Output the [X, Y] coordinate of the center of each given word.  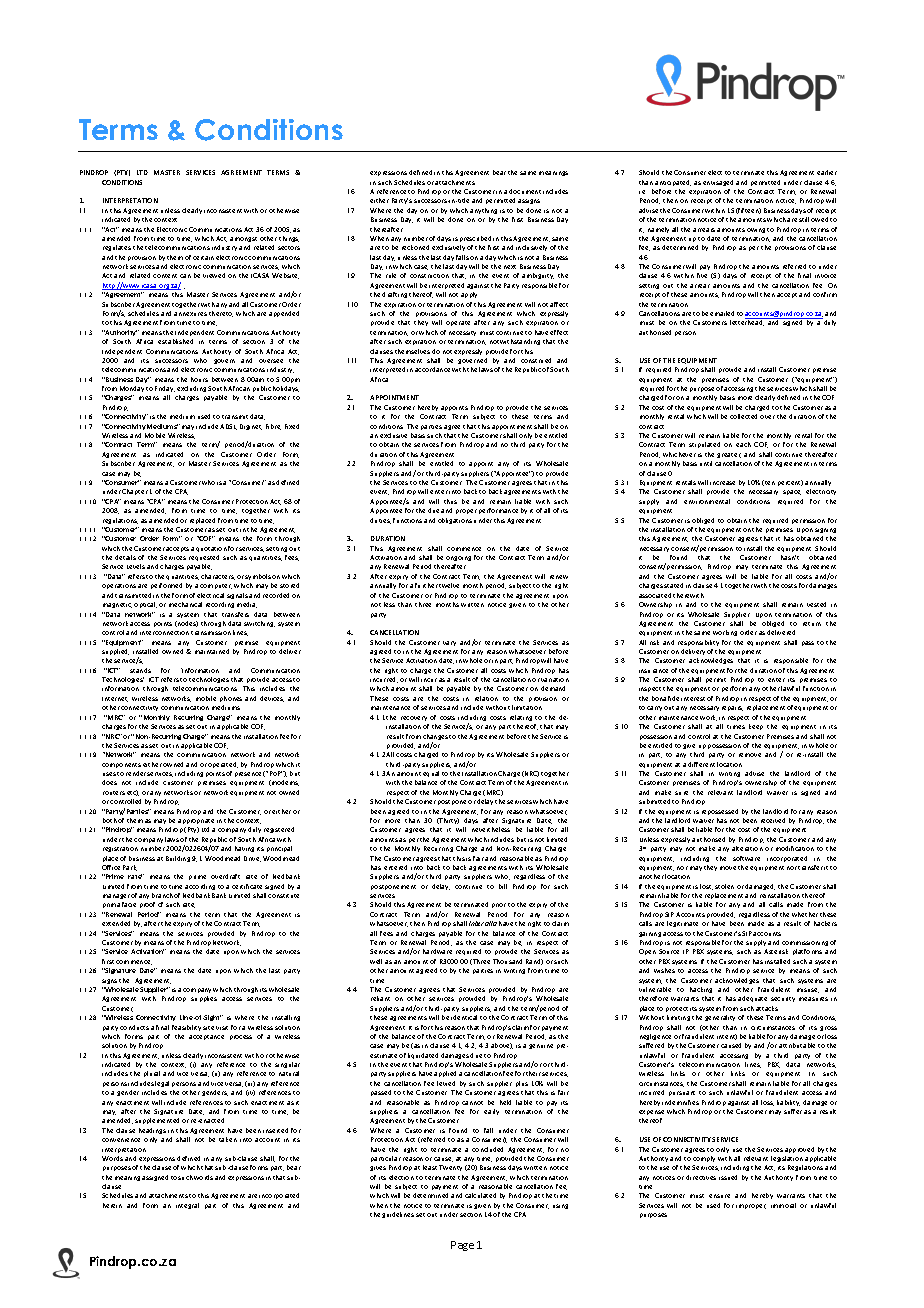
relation [486, 698]
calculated [480, 1195]
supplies [204, 999]
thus [450, 501]
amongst [243, 239]
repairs [732, 708]
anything [483, 211]
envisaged [718, 183]
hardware [437, 951]
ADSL [228, 427]
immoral [783, 1205]
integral [187, 1206]
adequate [752, 999]
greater [729, 455]
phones [231, 699]
